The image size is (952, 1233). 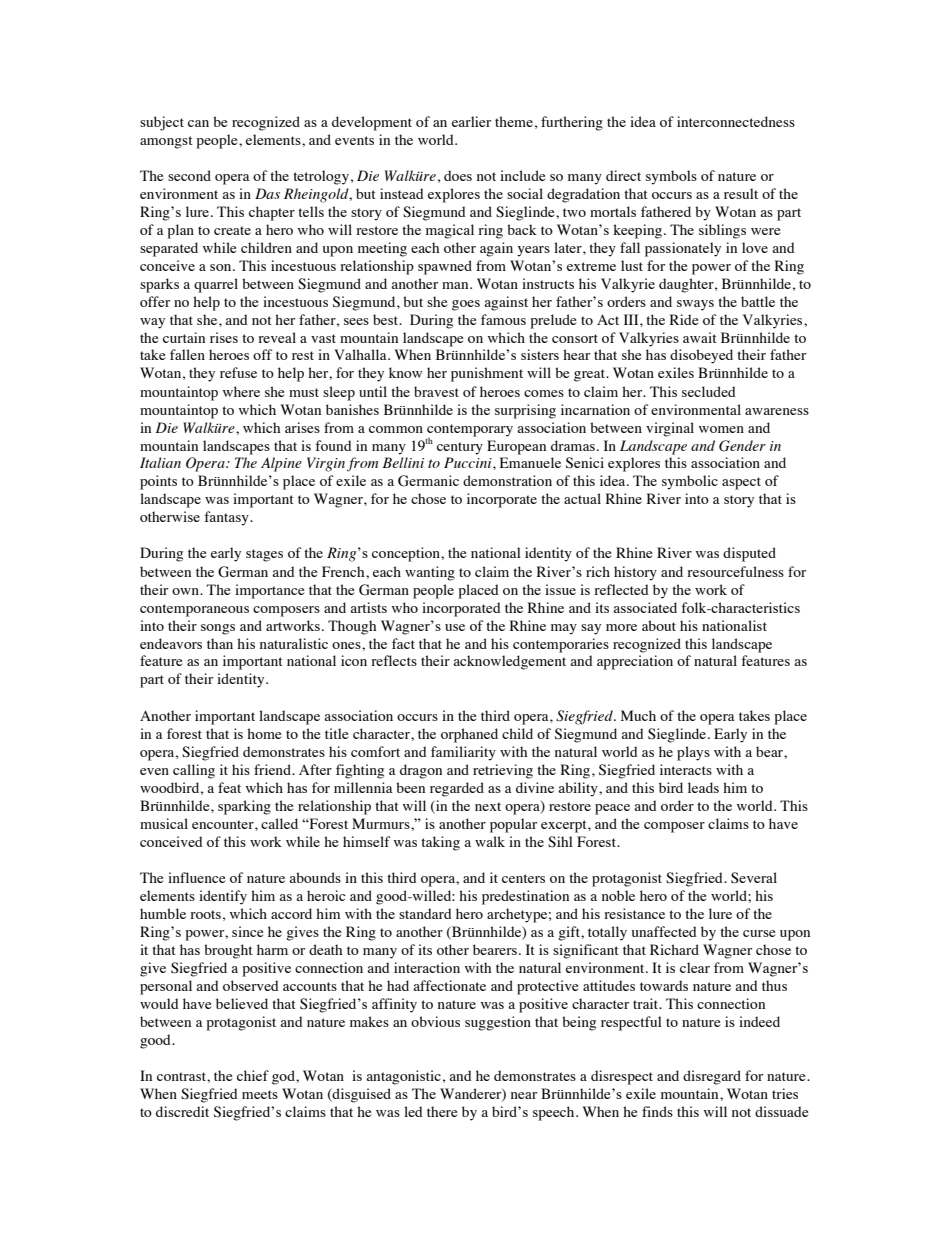 I want to click on chief, so click(x=253, y=1075).
